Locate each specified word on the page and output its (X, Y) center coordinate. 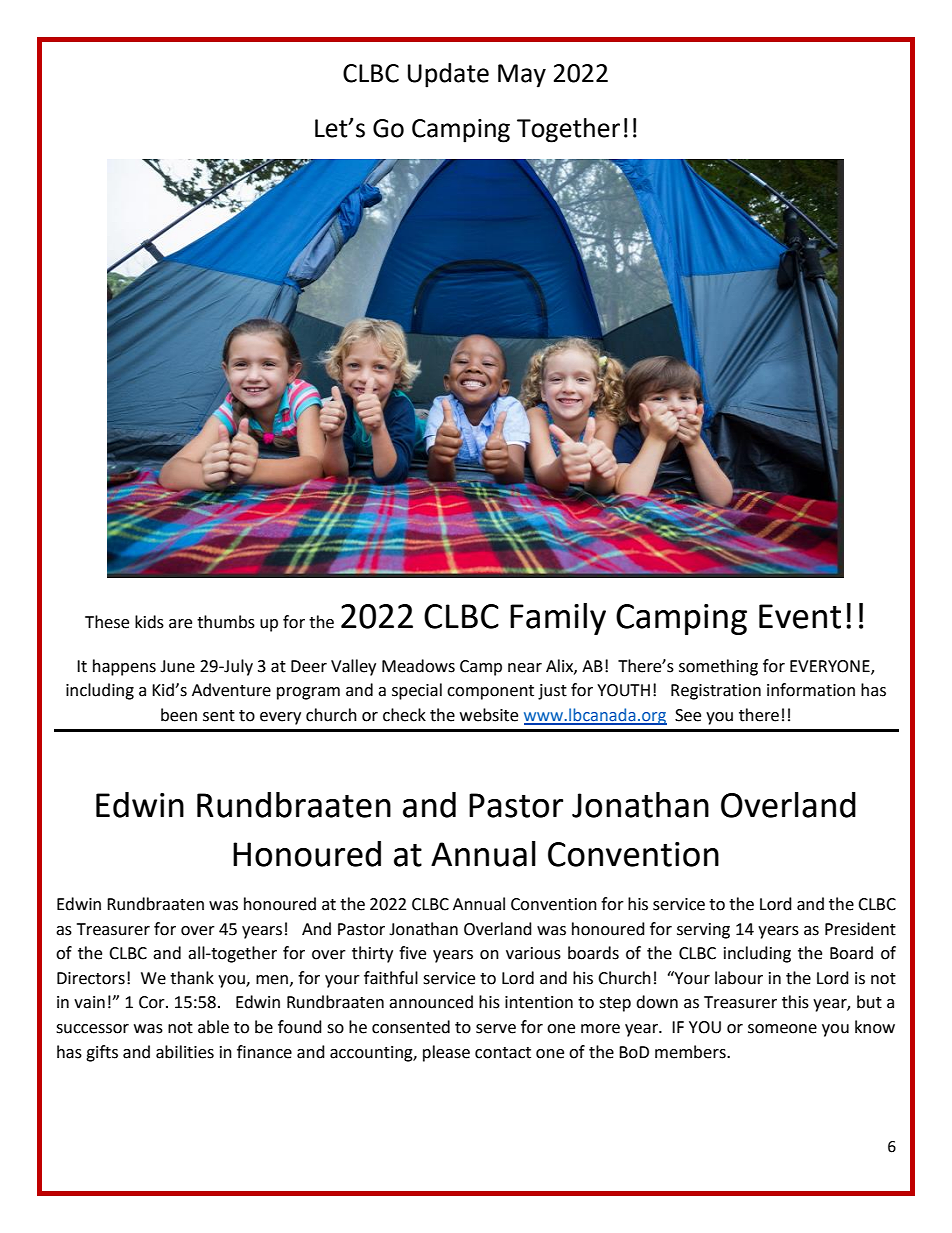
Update (448, 75)
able (213, 1027)
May (522, 76)
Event (800, 616)
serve (496, 1029)
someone (782, 1029)
